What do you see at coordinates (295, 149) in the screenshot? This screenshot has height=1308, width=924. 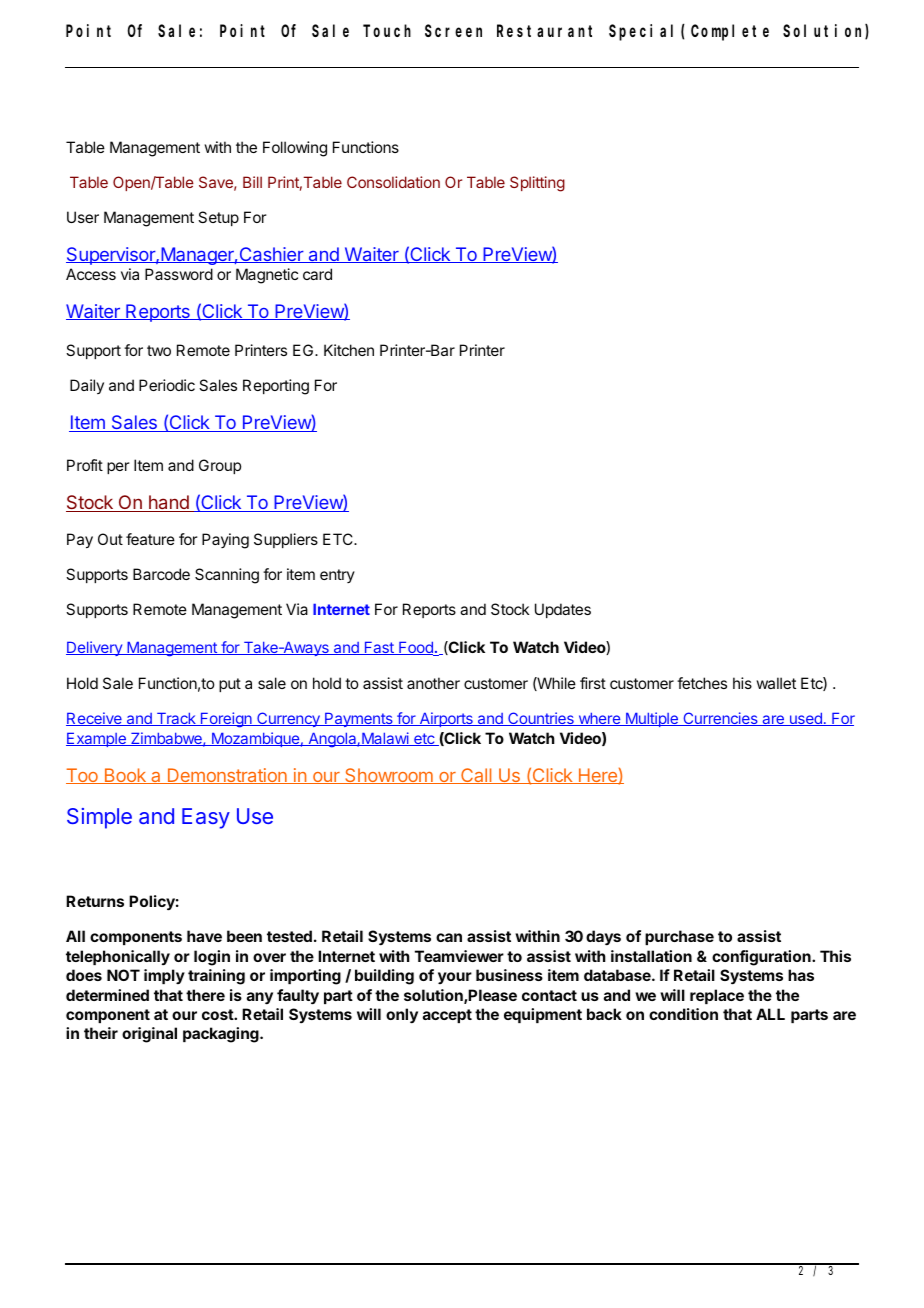 I see `Following` at bounding box center [295, 149].
